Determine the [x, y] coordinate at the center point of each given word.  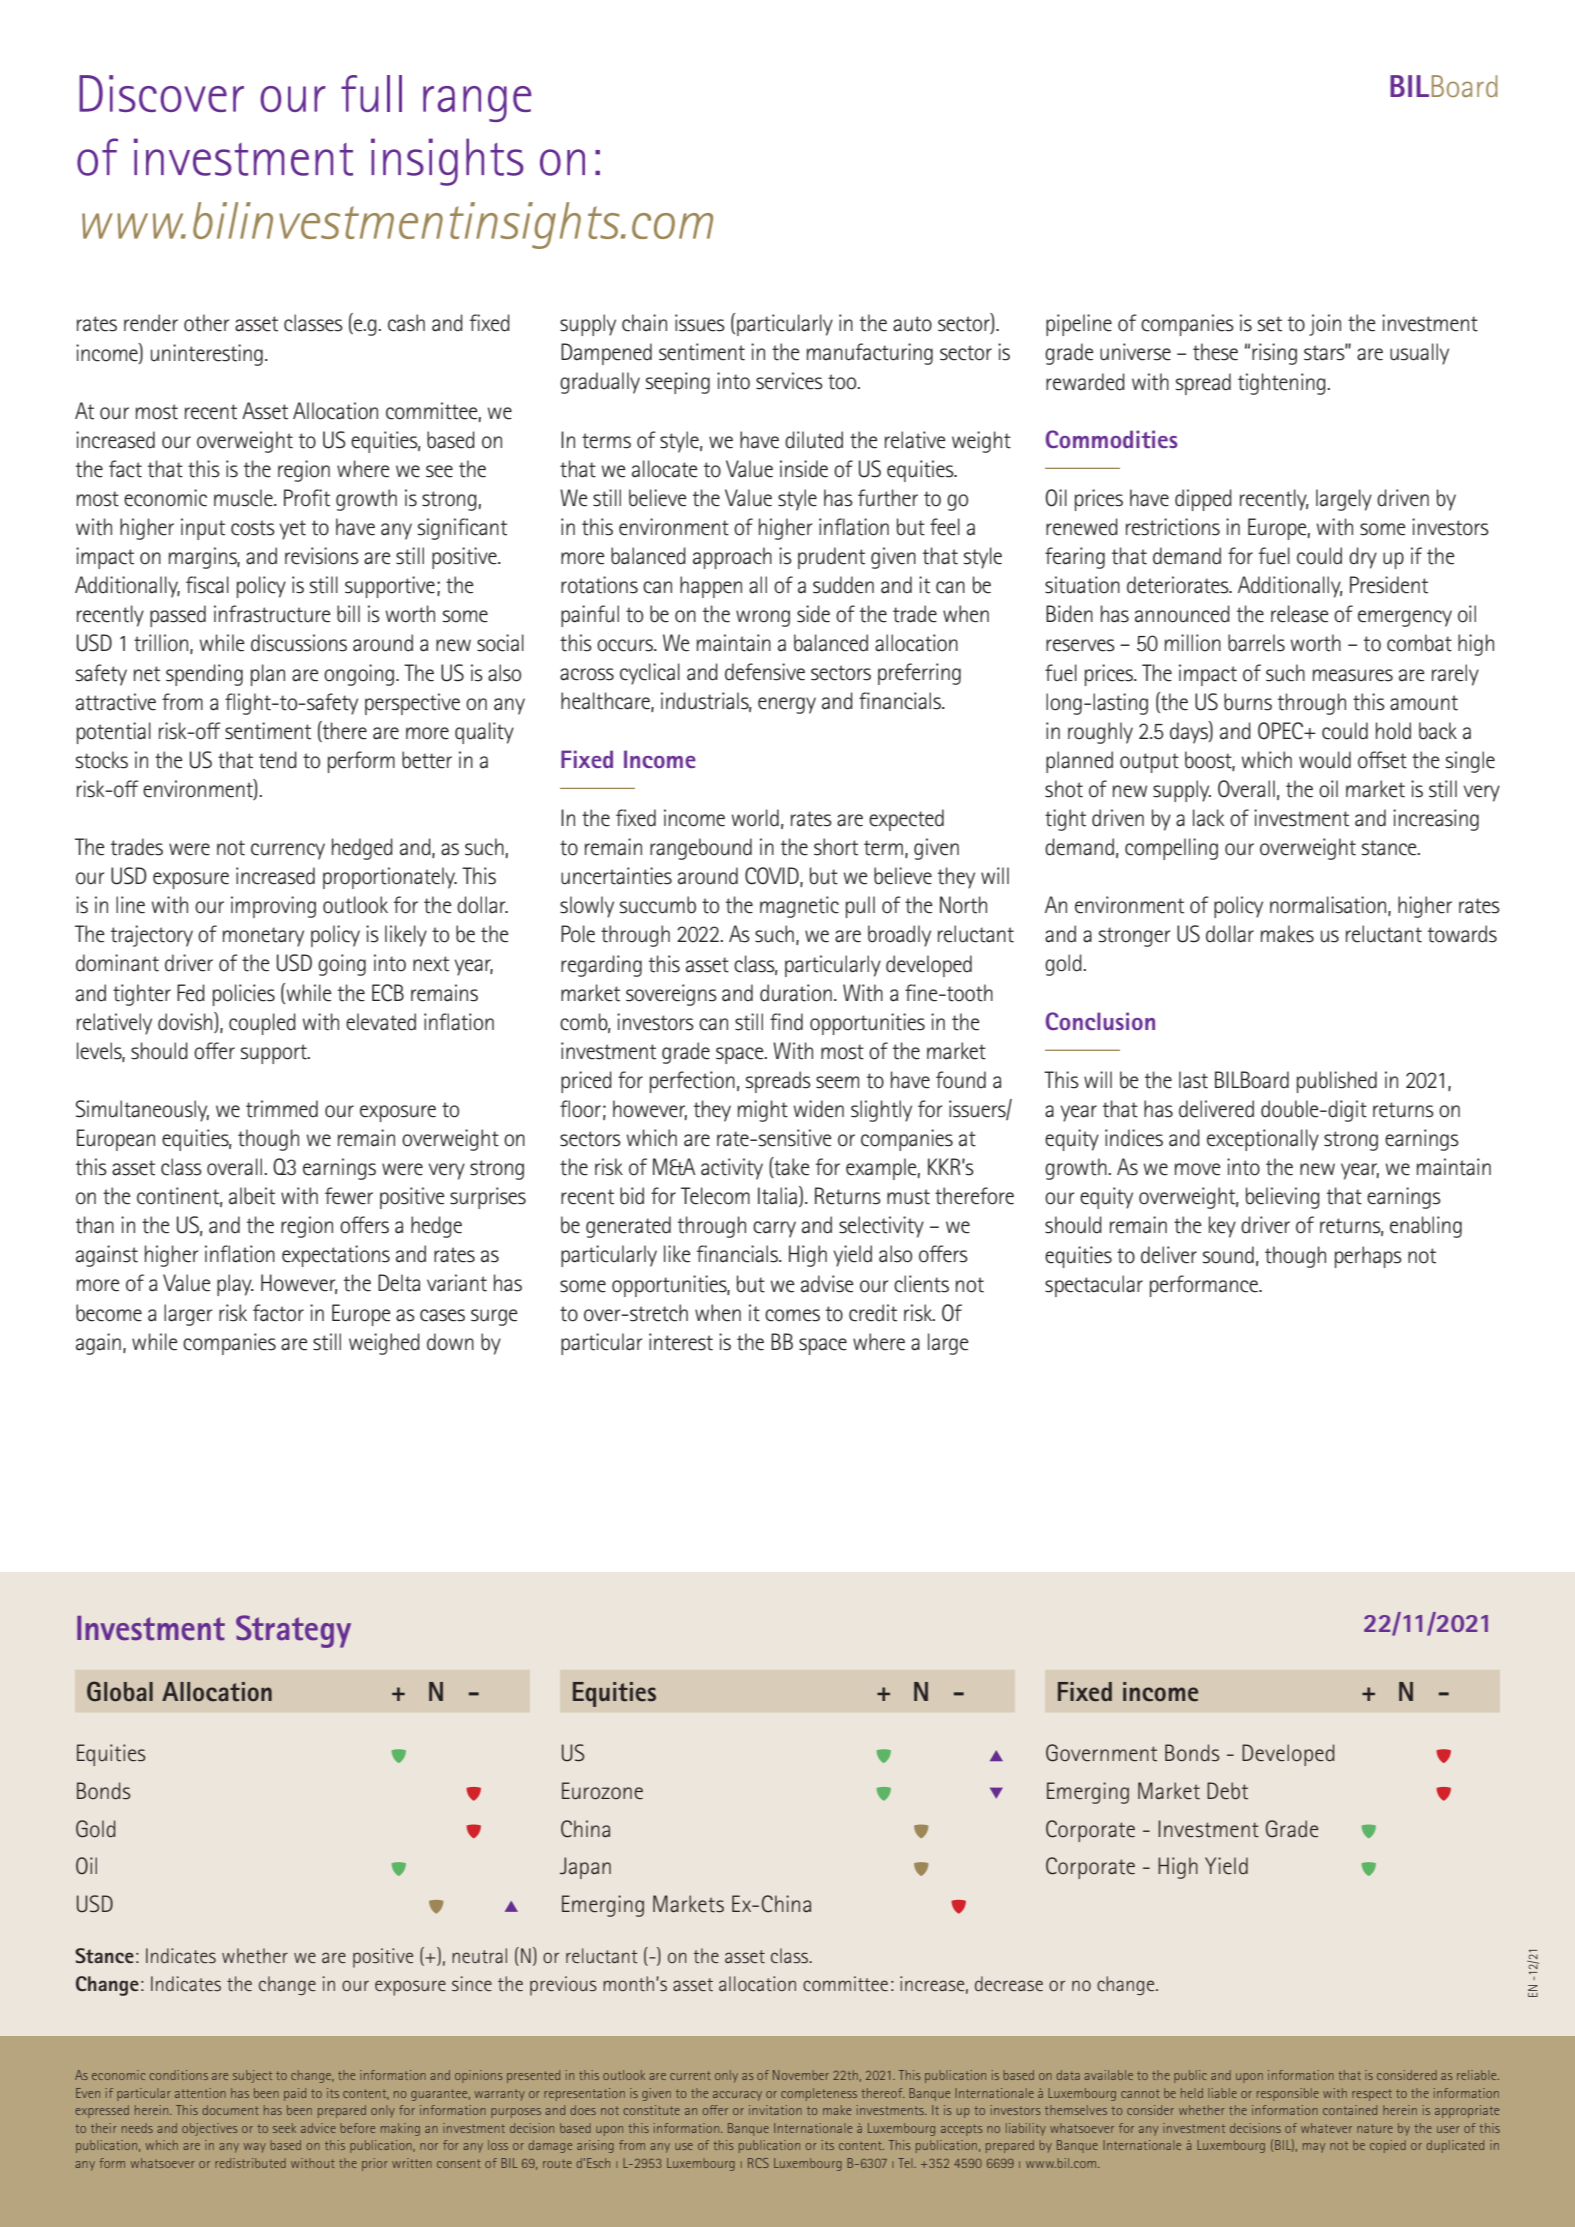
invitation [775, 2110]
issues [700, 323]
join [1325, 325]
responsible [1288, 2094]
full [371, 93]
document [231, 2110]
